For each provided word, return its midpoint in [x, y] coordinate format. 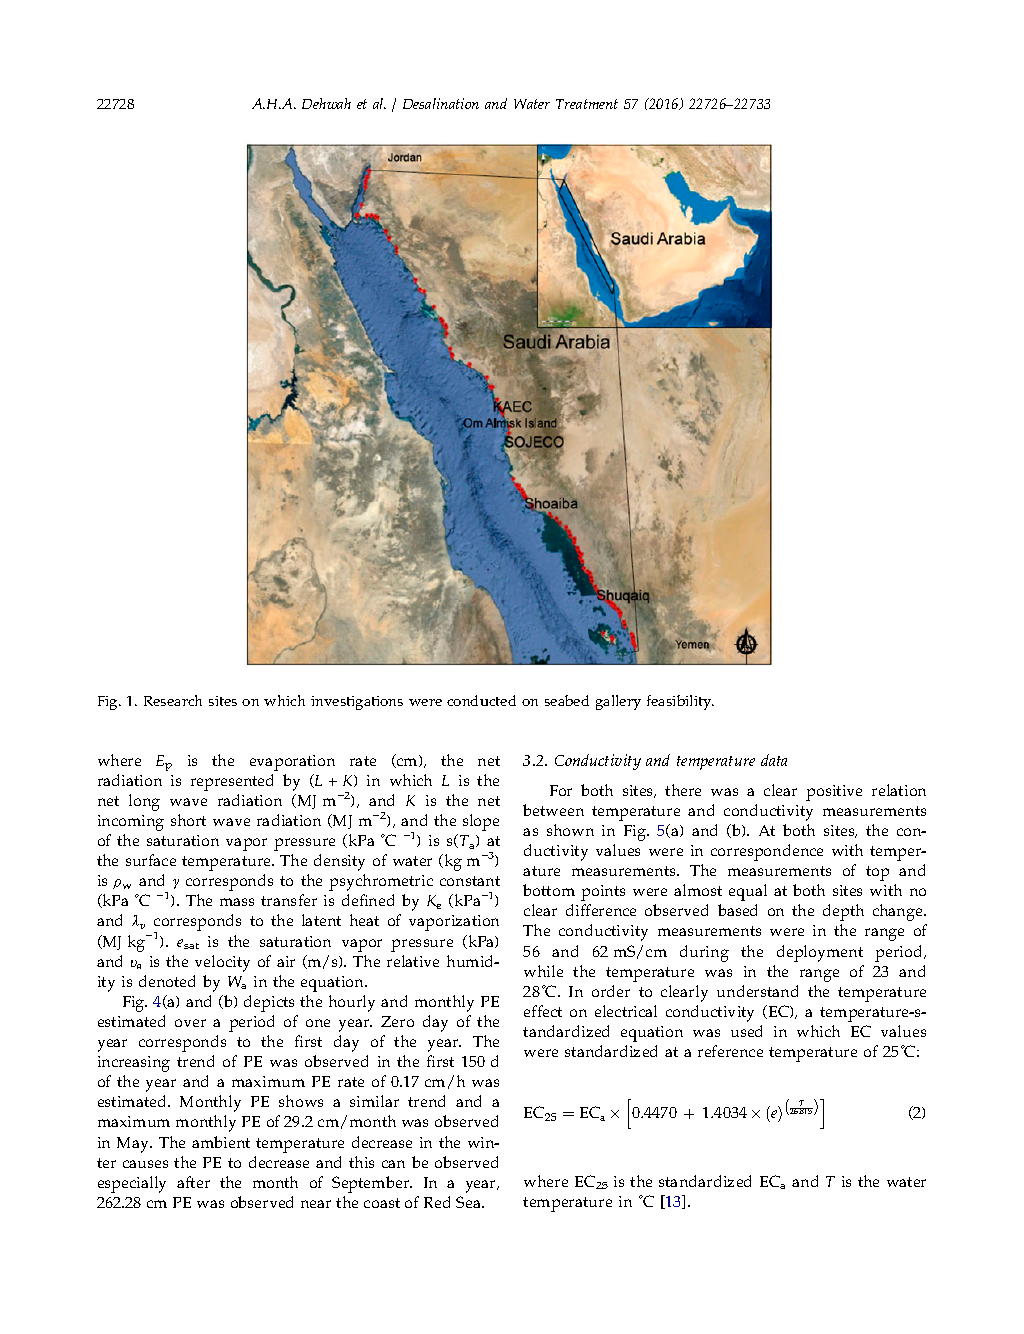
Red [437, 1202]
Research [173, 700]
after [193, 1182]
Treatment [587, 104]
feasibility [680, 702]
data [774, 760]
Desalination [441, 103]
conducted [481, 700]
